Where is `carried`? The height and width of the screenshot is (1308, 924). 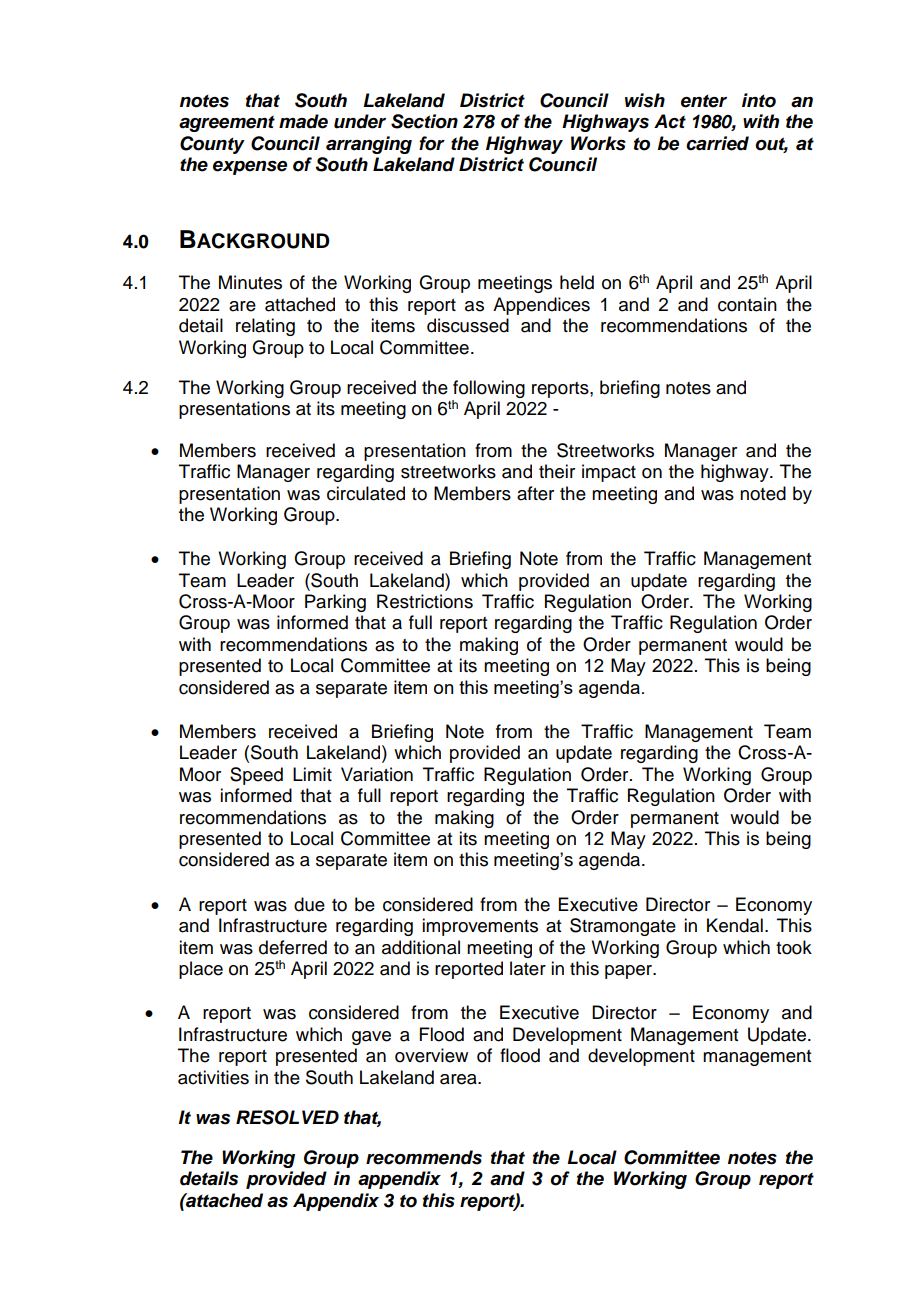
carried is located at coordinates (717, 143).
